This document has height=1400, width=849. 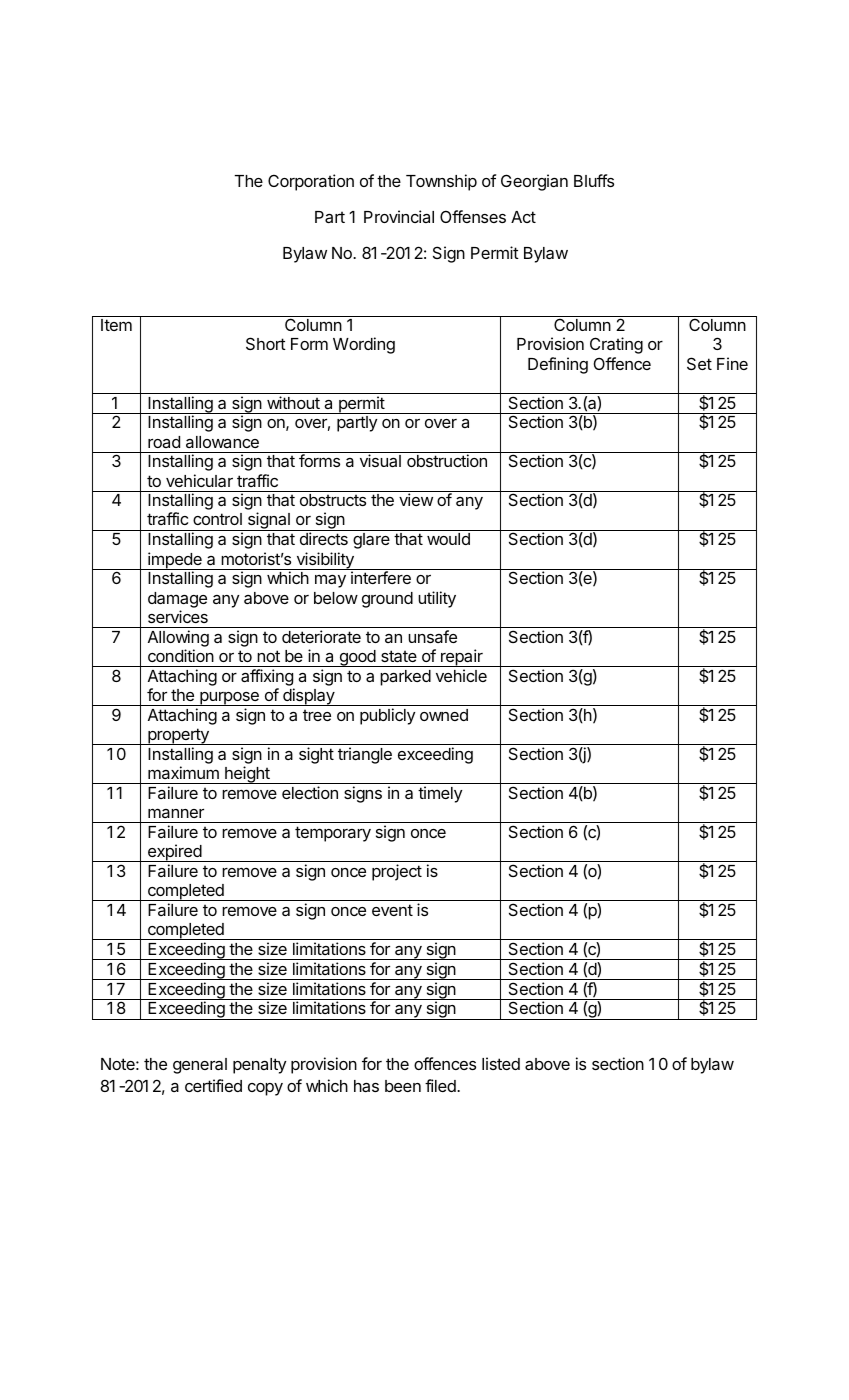 I want to click on Provincial, so click(x=399, y=216).
